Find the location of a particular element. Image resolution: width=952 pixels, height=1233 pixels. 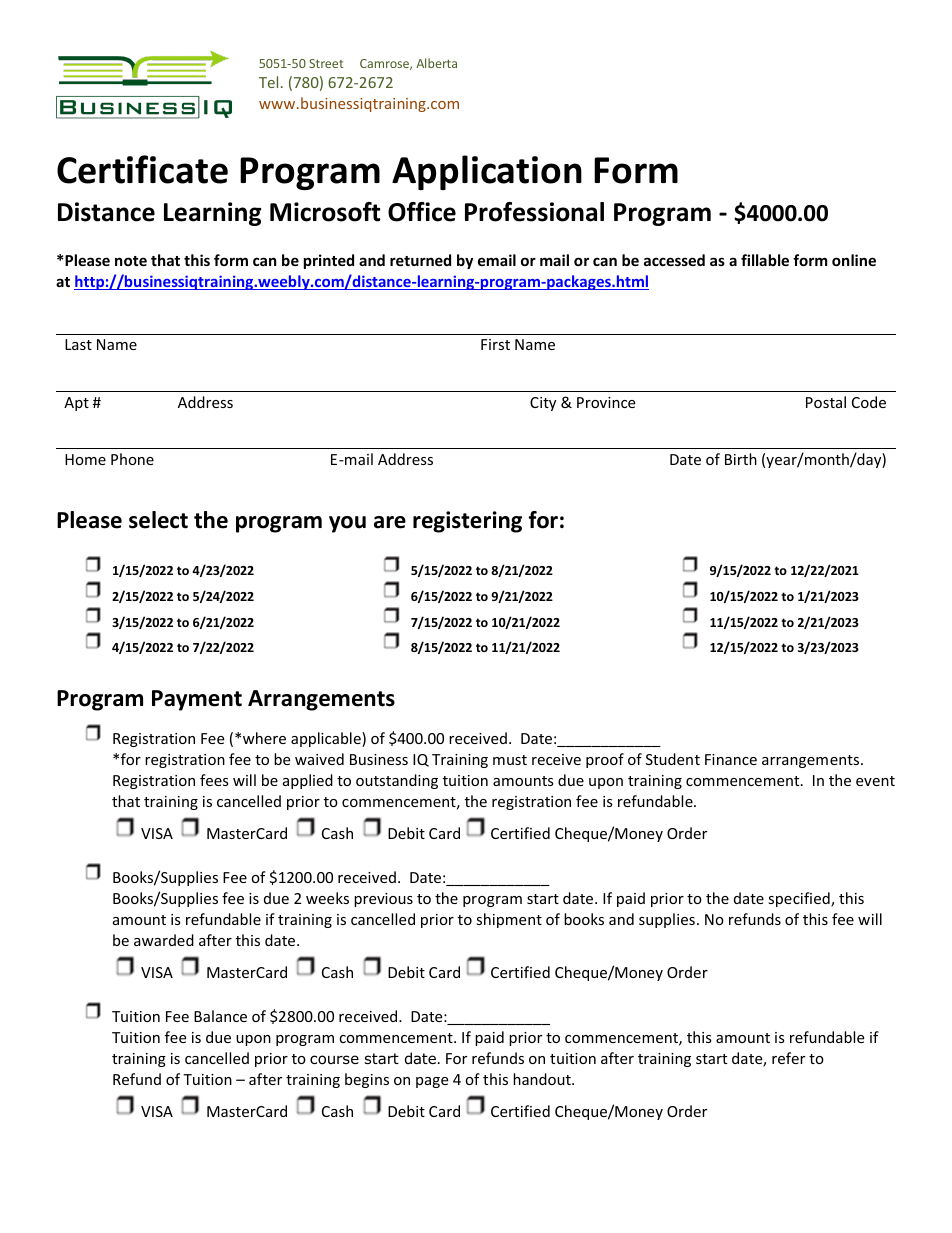

Balance is located at coordinates (220, 1016).
